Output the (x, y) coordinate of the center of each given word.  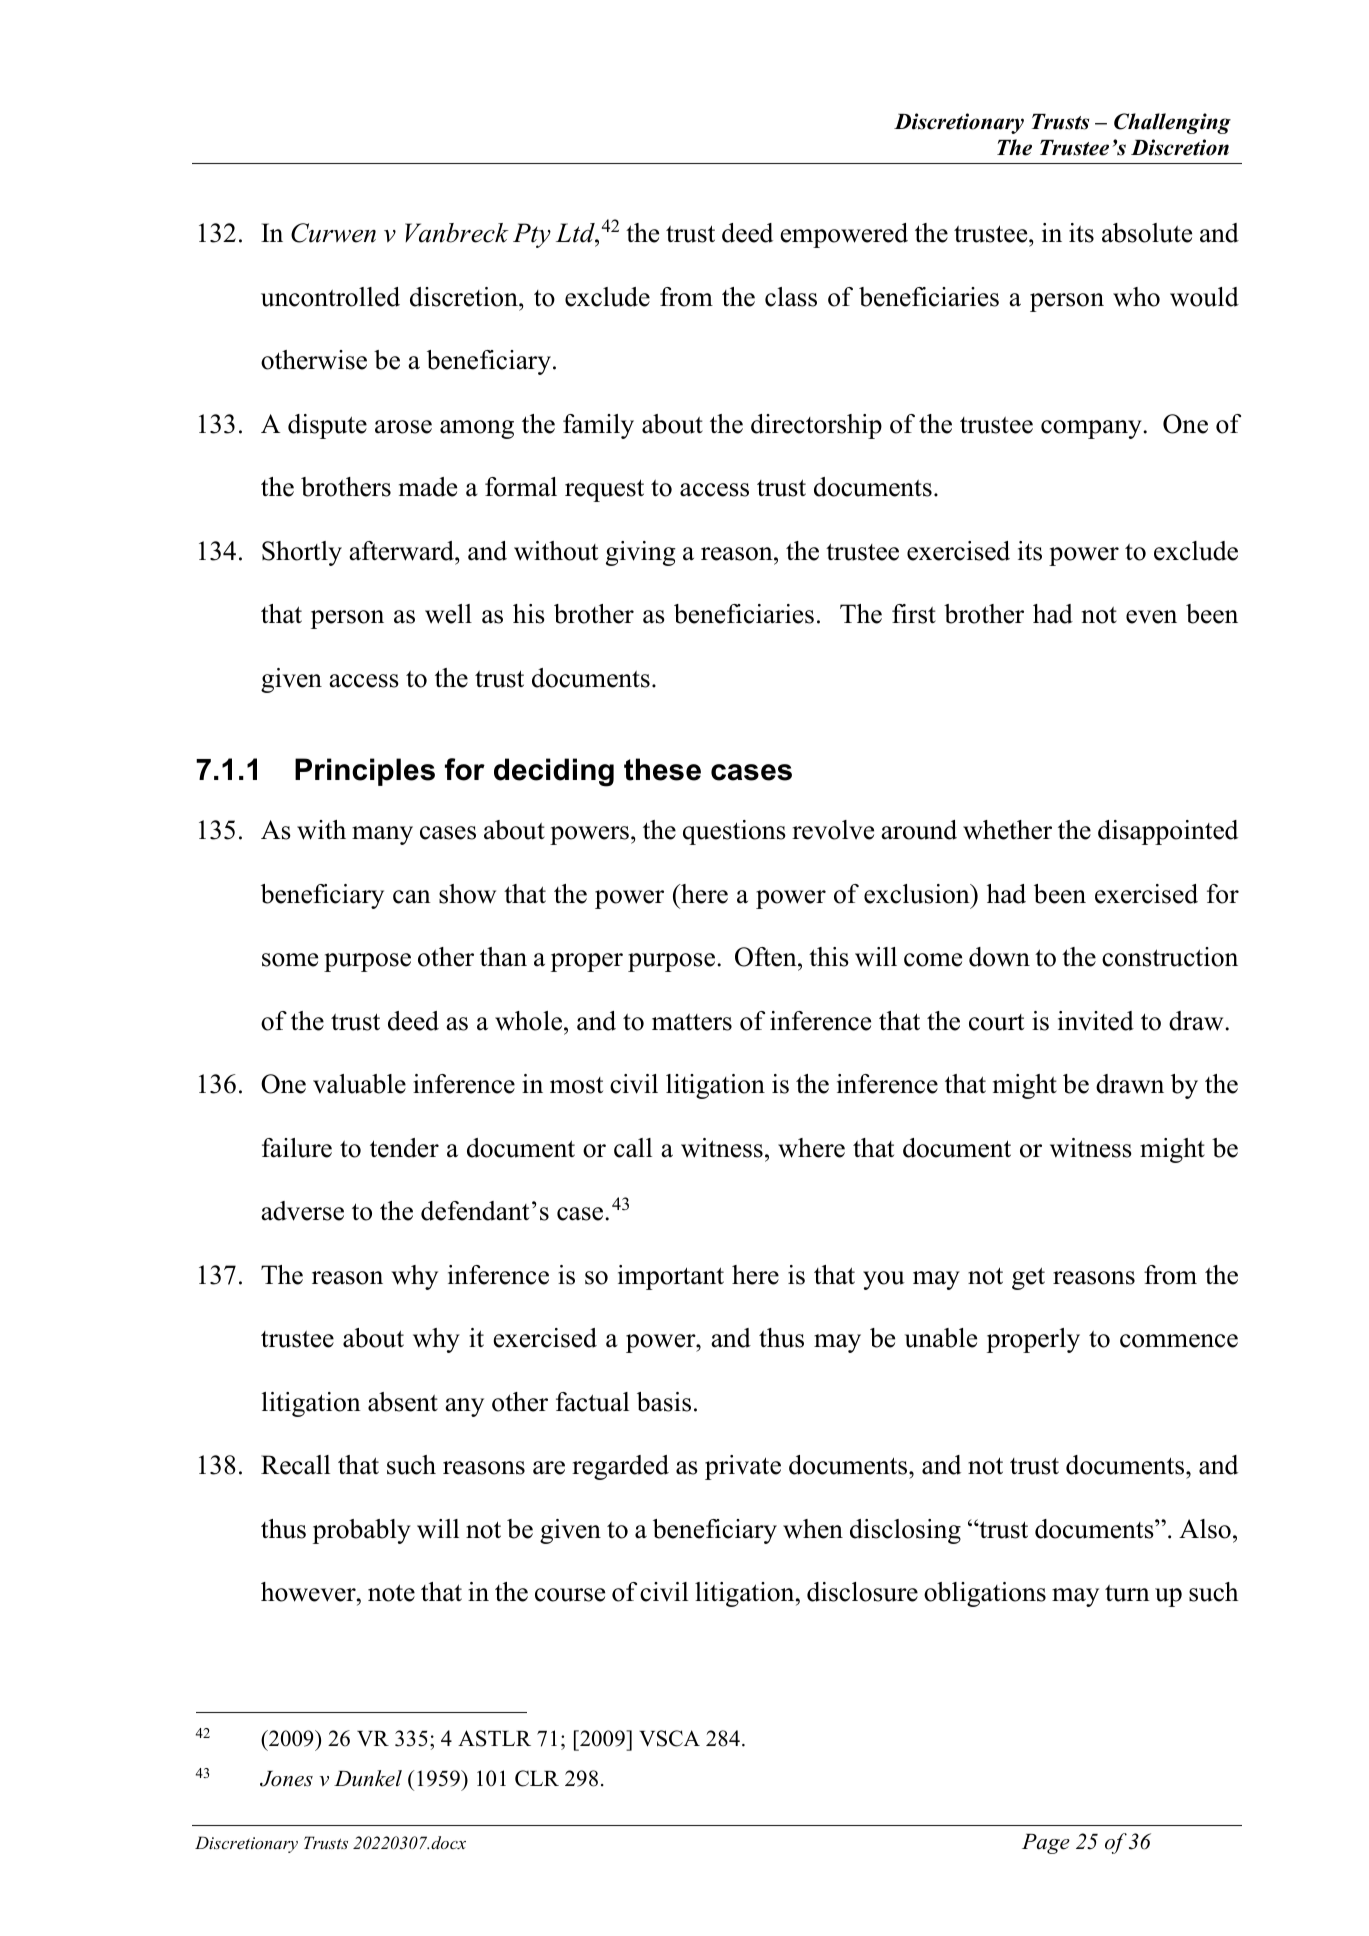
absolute (1147, 233)
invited (1096, 1021)
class (791, 297)
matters (692, 1022)
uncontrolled (330, 297)
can (412, 897)
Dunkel (368, 1778)
